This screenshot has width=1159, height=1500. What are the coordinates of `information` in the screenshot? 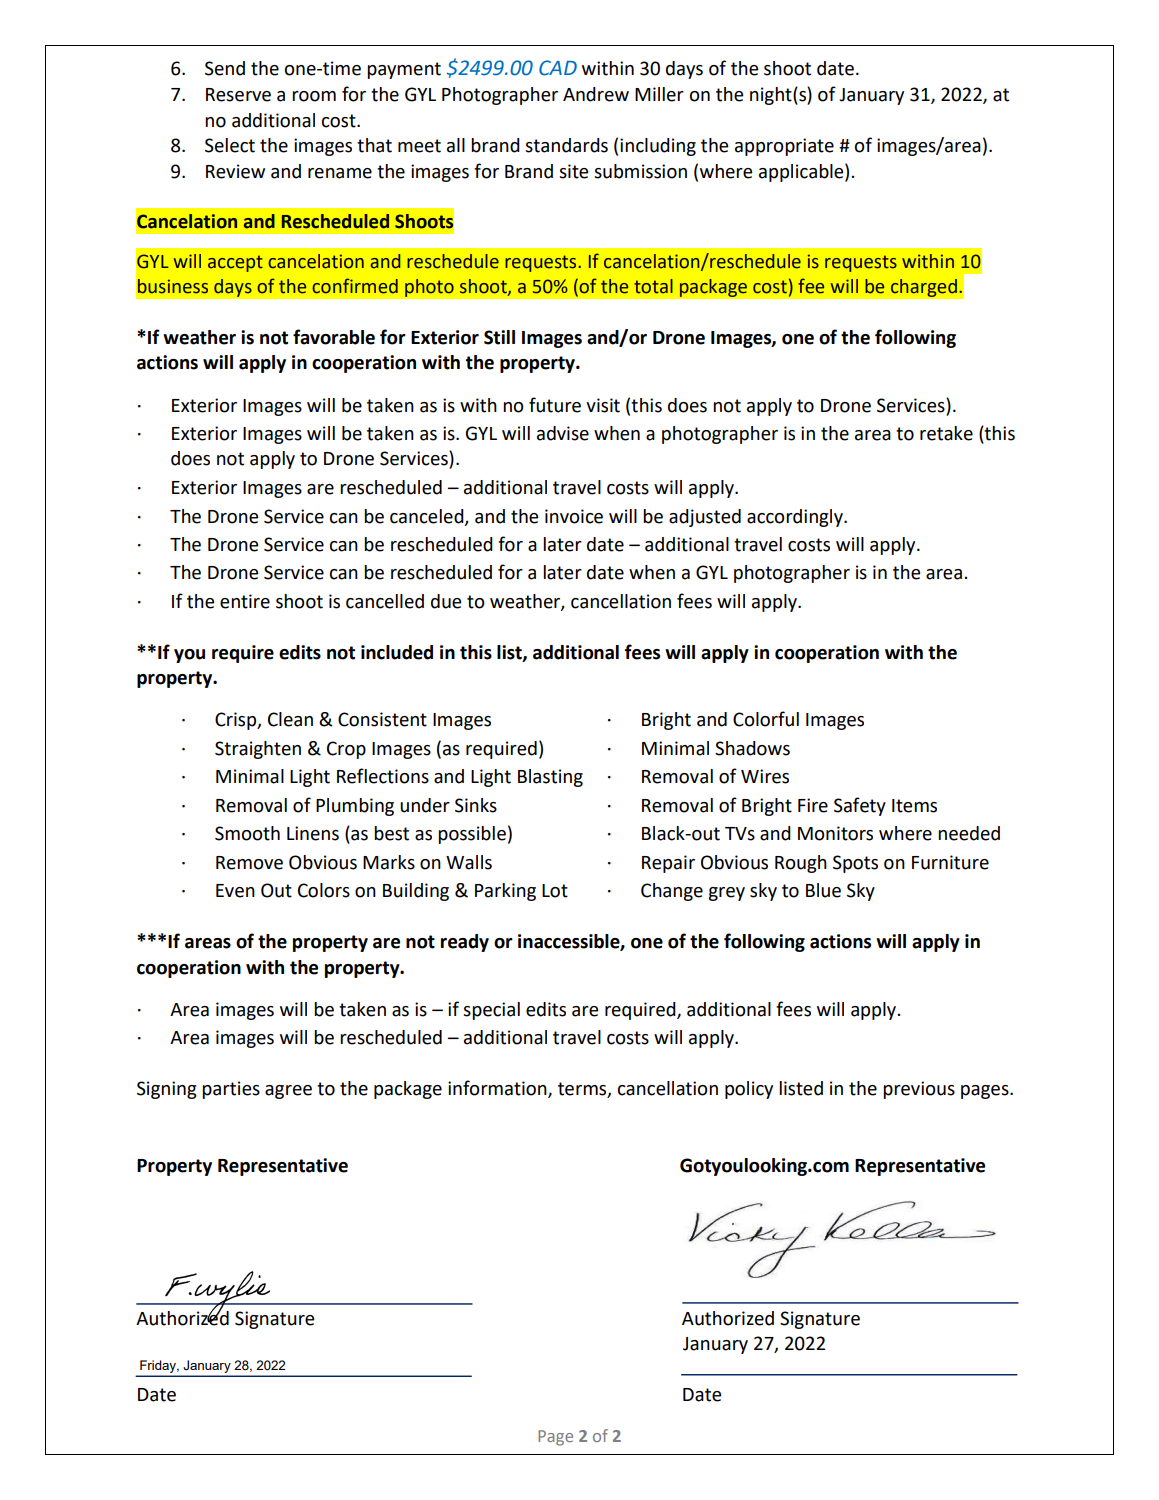 It's located at (498, 1089).
